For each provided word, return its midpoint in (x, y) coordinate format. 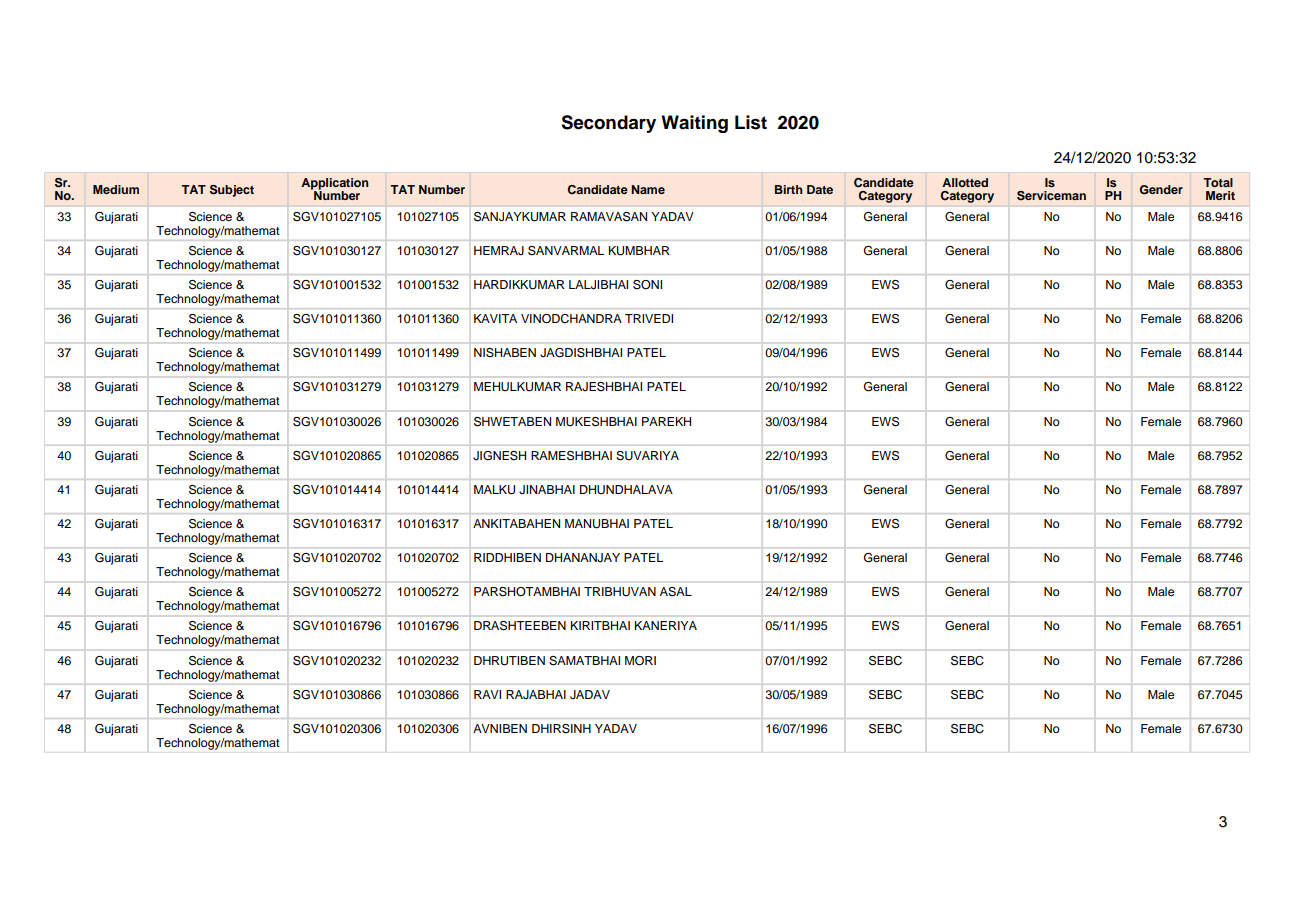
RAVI (487, 694)
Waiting (694, 124)
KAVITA (495, 318)
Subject (232, 191)
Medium (116, 189)
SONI (647, 285)
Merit (1220, 195)
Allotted (965, 182)
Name (648, 189)
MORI (640, 661)
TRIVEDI (649, 318)
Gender (1161, 190)
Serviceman (1051, 196)
